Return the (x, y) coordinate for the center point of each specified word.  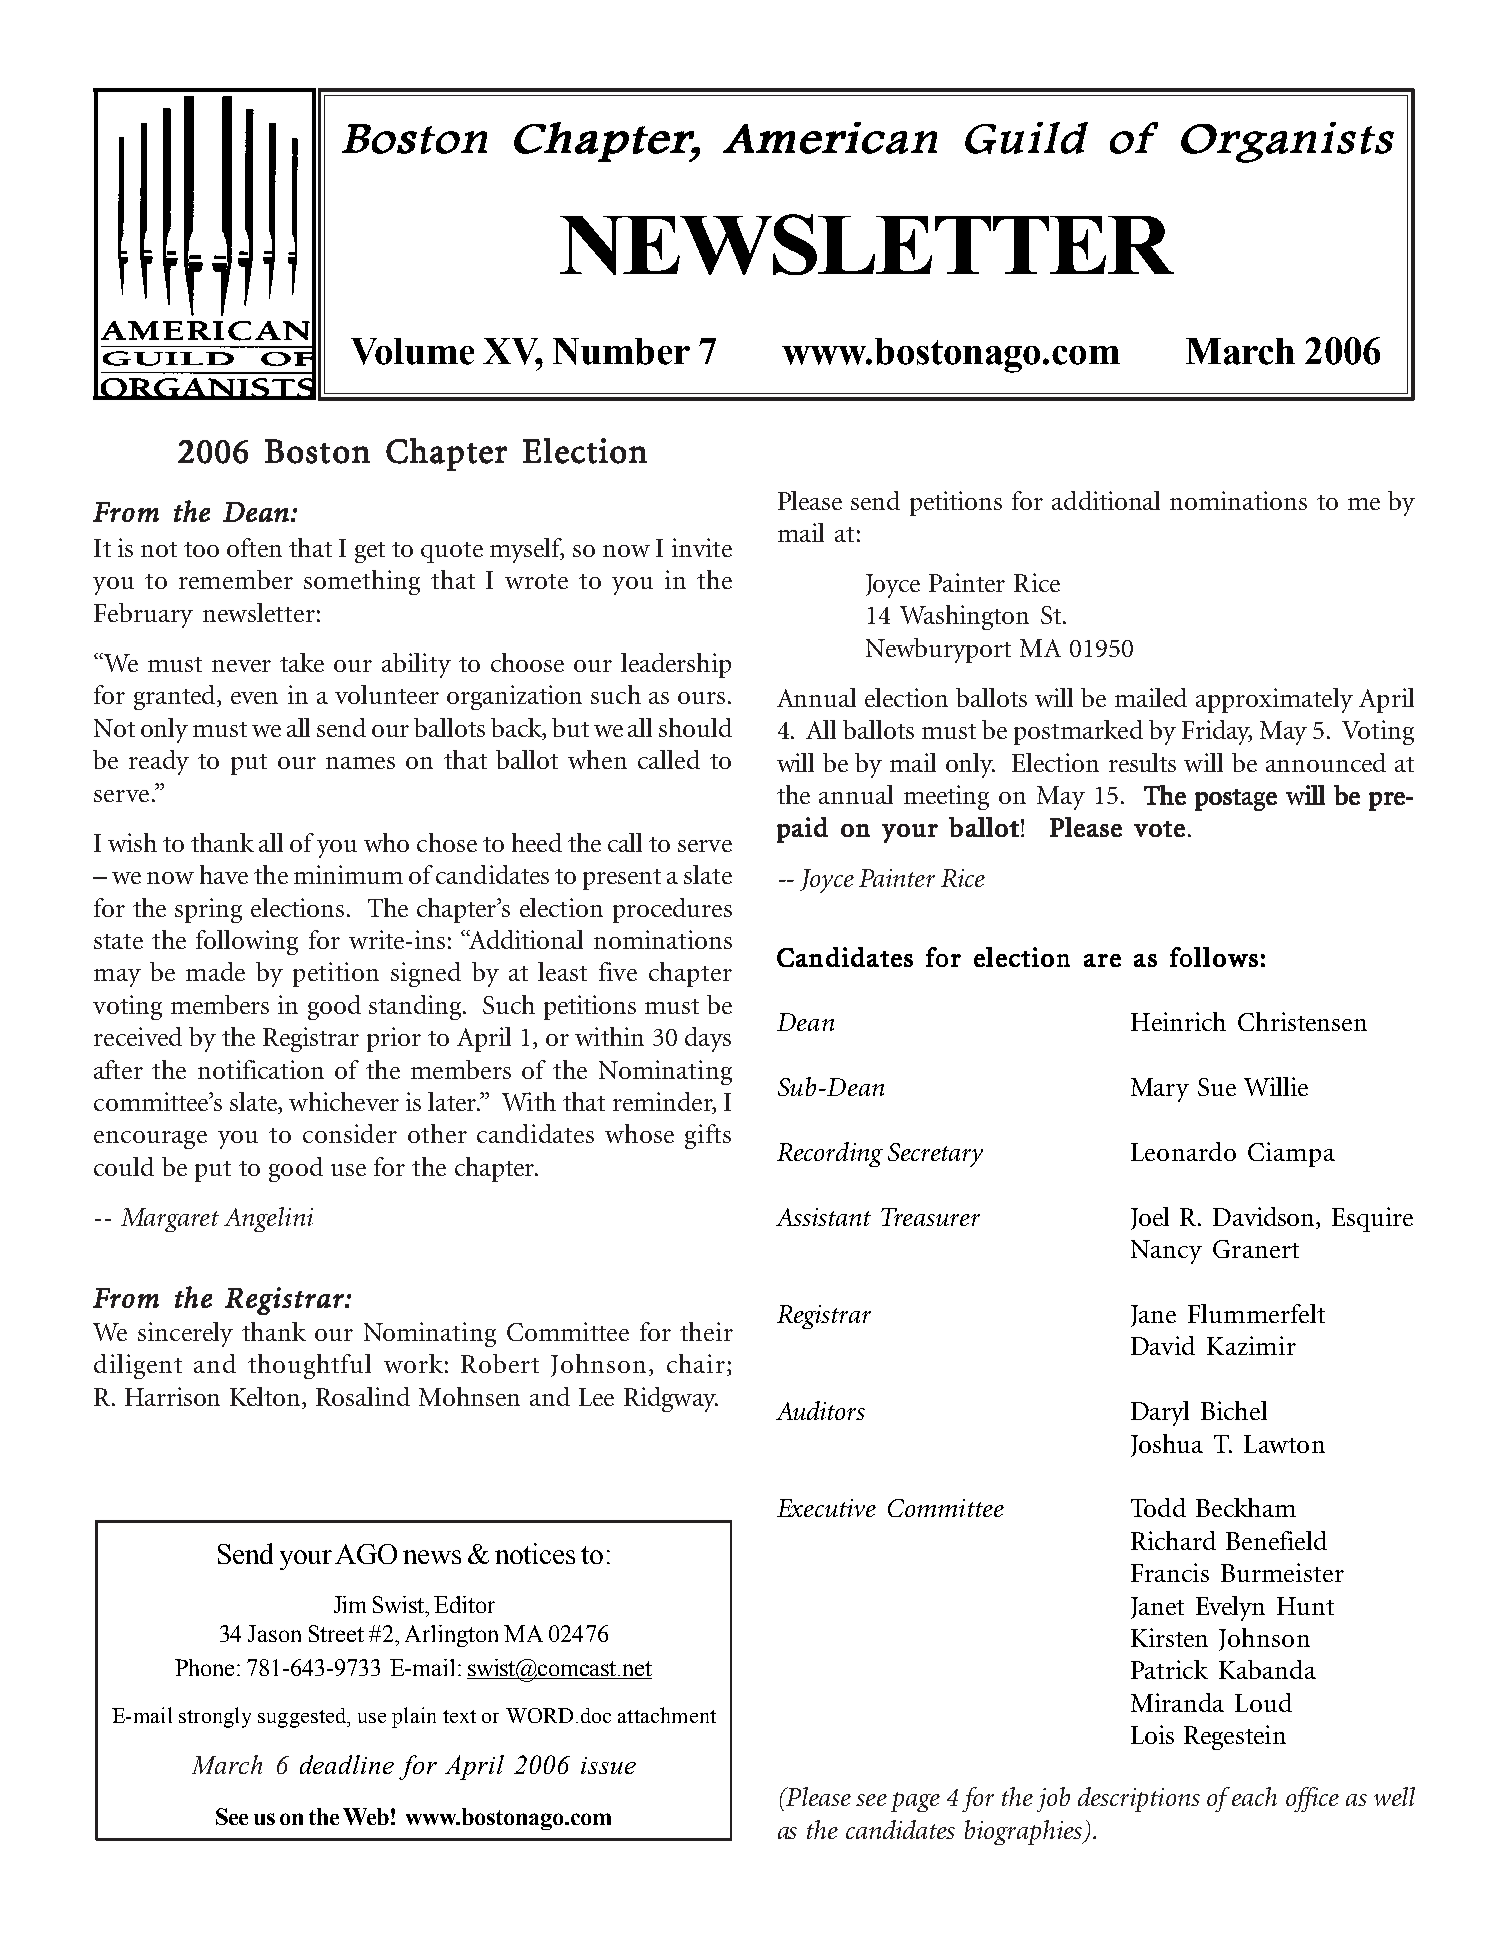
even (254, 698)
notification (261, 1069)
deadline (347, 1764)
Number (621, 351)
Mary (1160, 1090)
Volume (412, 351)
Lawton (1284, 1444)
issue (608, 1765)
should (695, 727)
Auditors (820, 1410)
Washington (964, 617)
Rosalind (363, 1396)
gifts (708, 1136)
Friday (1217, 732)
